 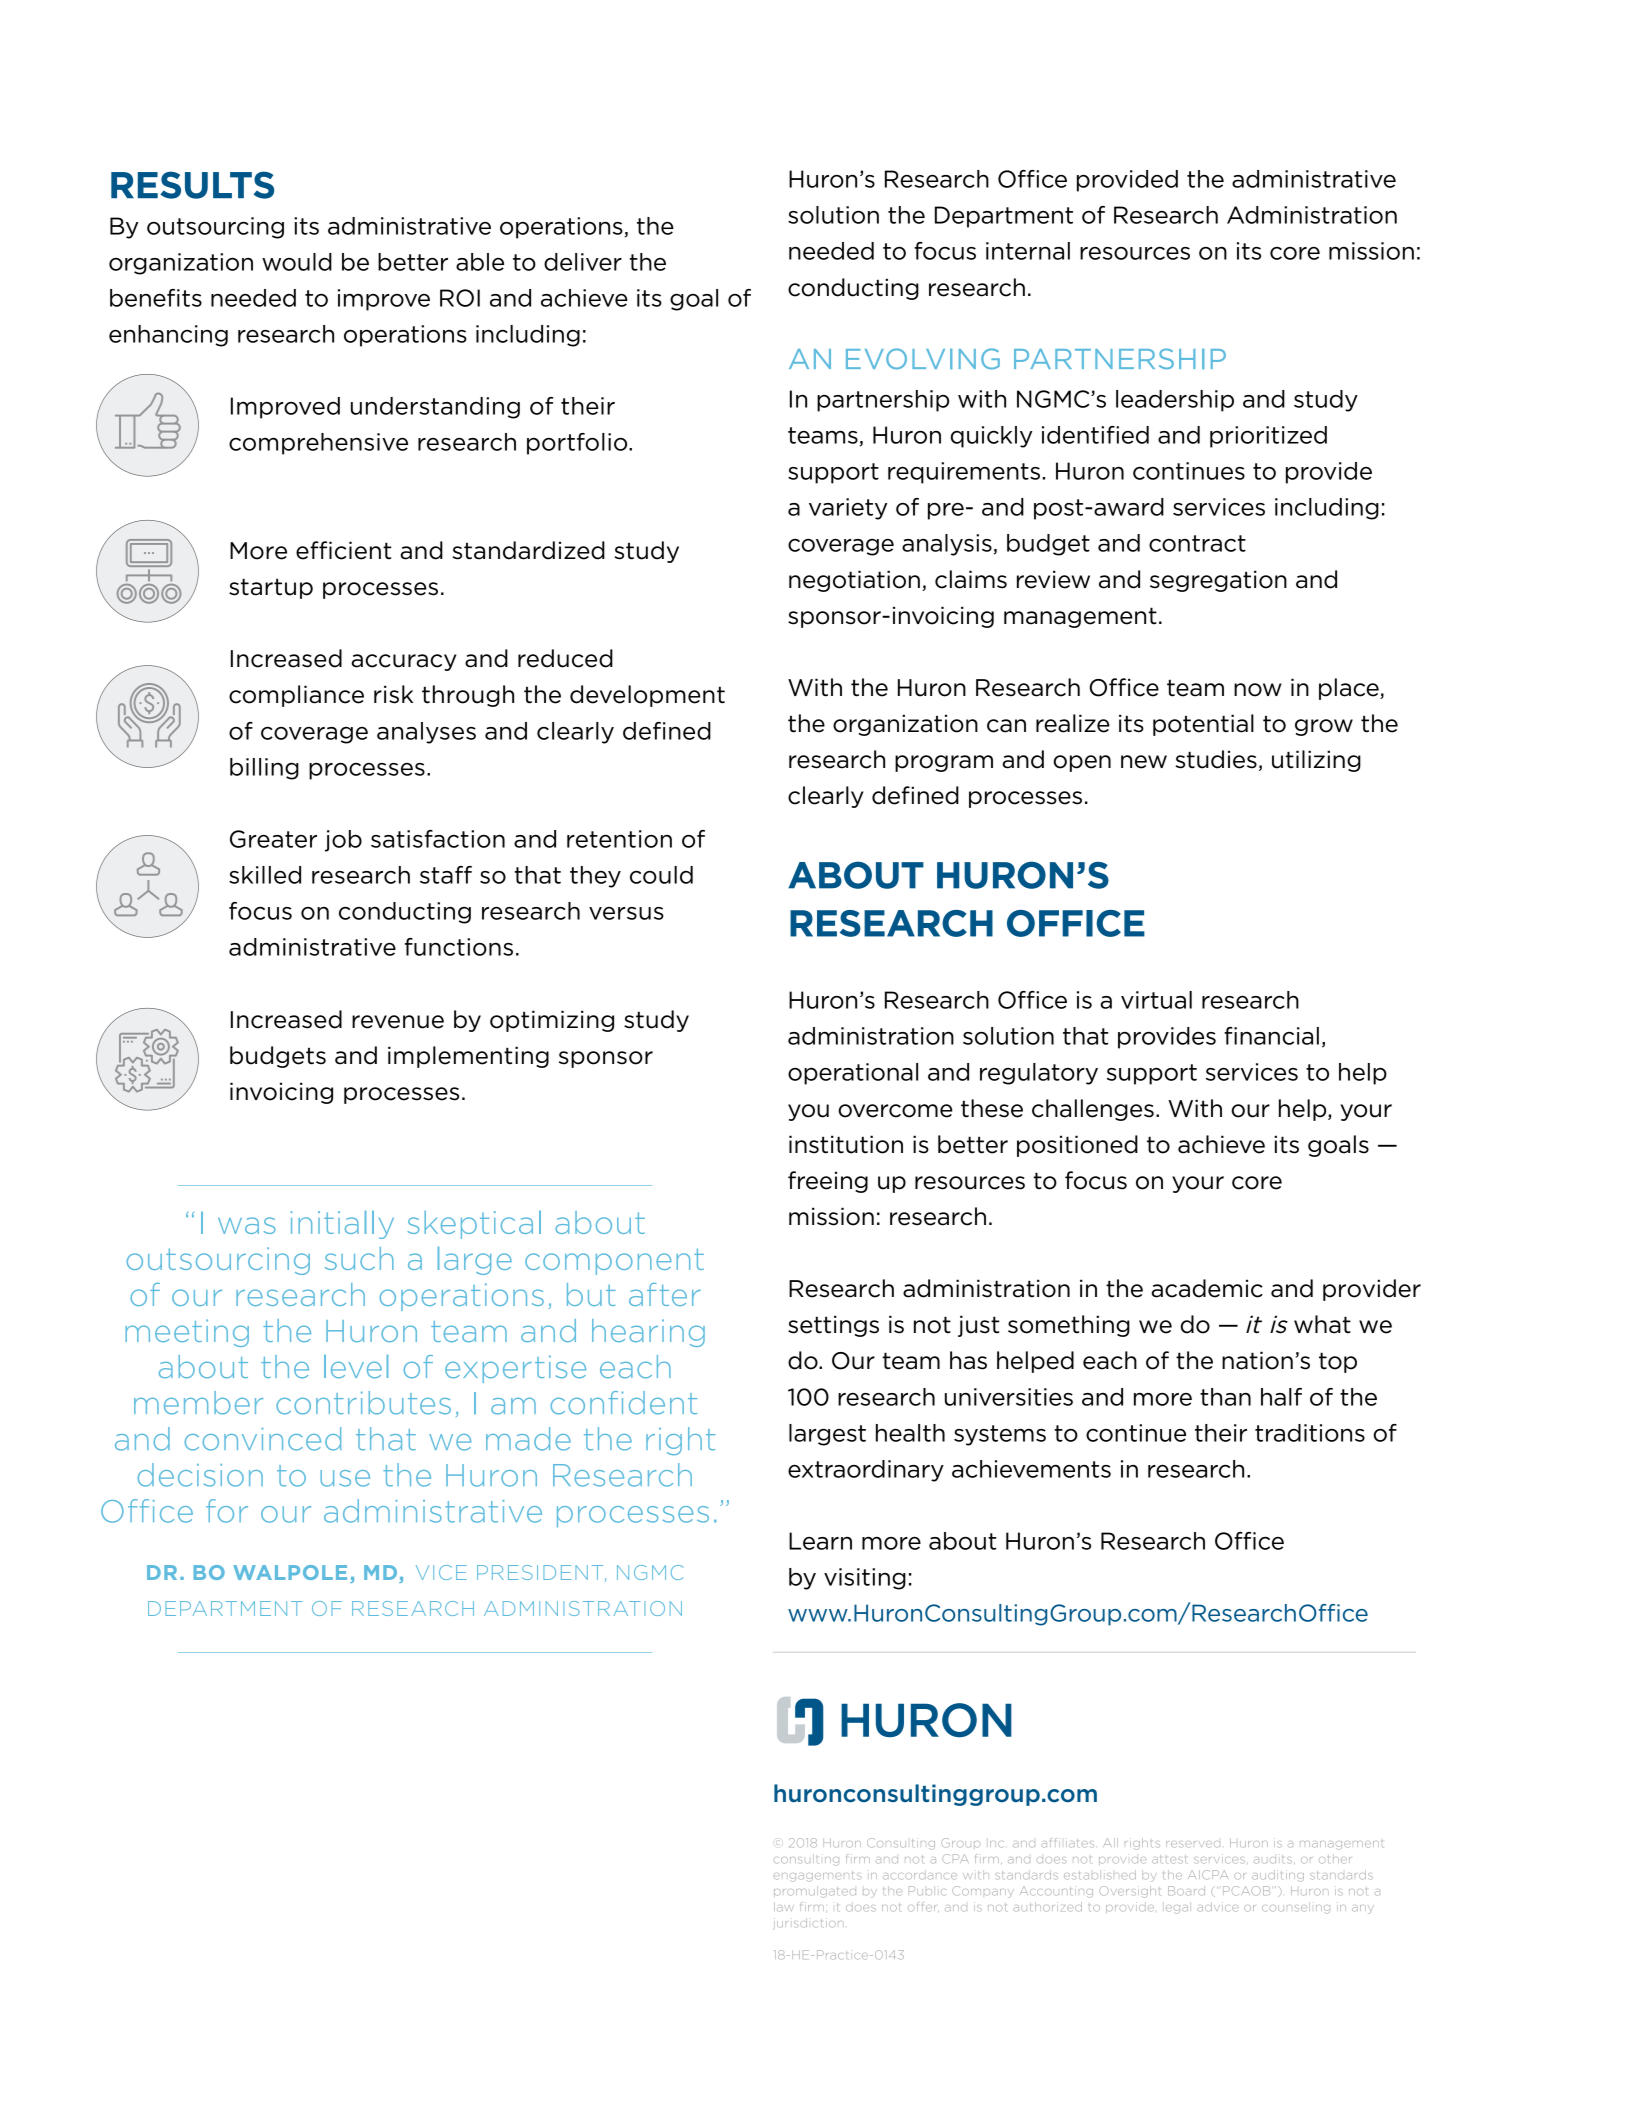 I want to click on initially, so click(x=342, y=1225).
